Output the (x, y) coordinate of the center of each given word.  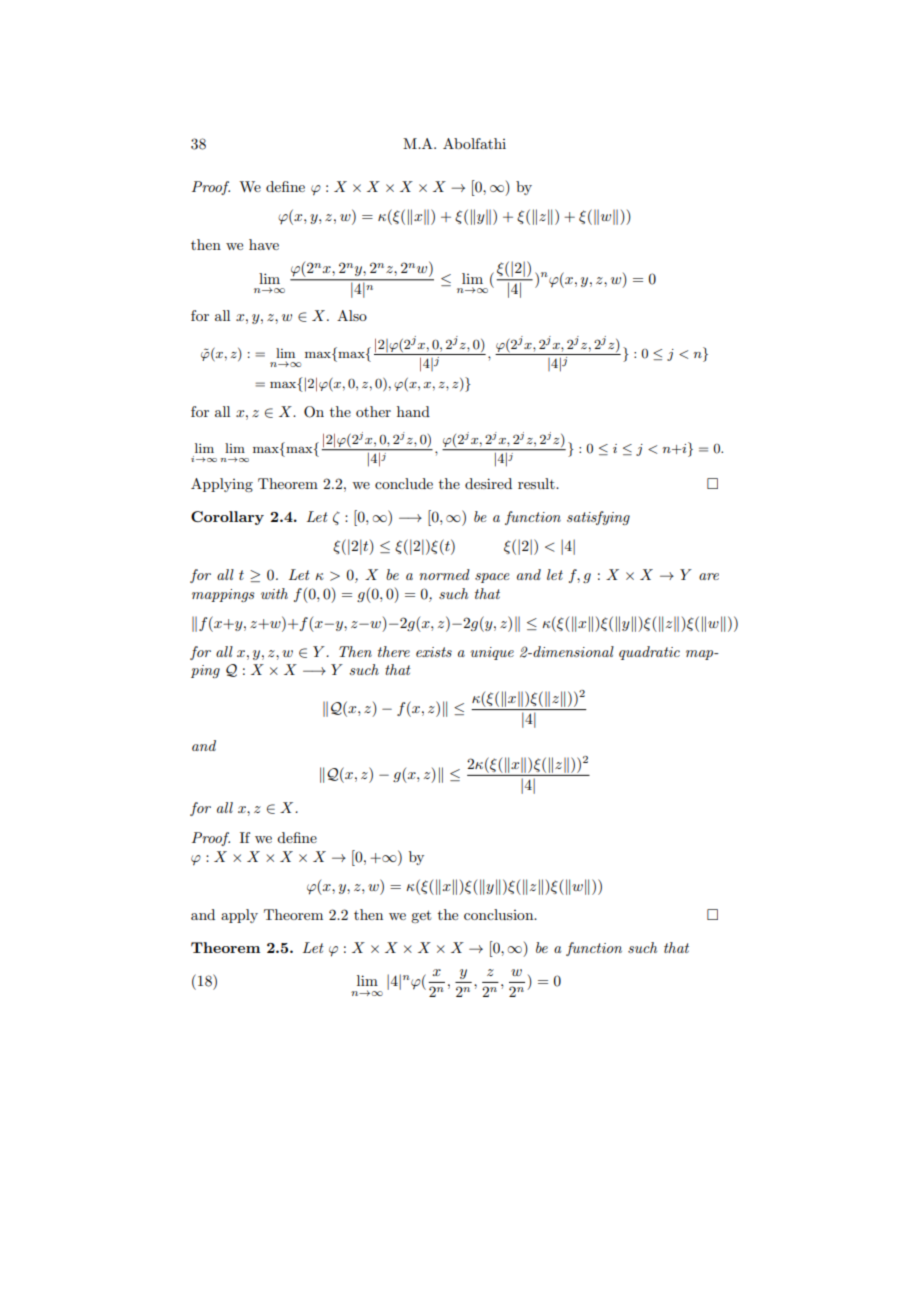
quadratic (649, 653)
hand (413, 411)
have (264, 244)
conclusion (500, 914)
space (492, 578)
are (709, 576)
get (421, 916)
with (274, 593)
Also (352, 315)
